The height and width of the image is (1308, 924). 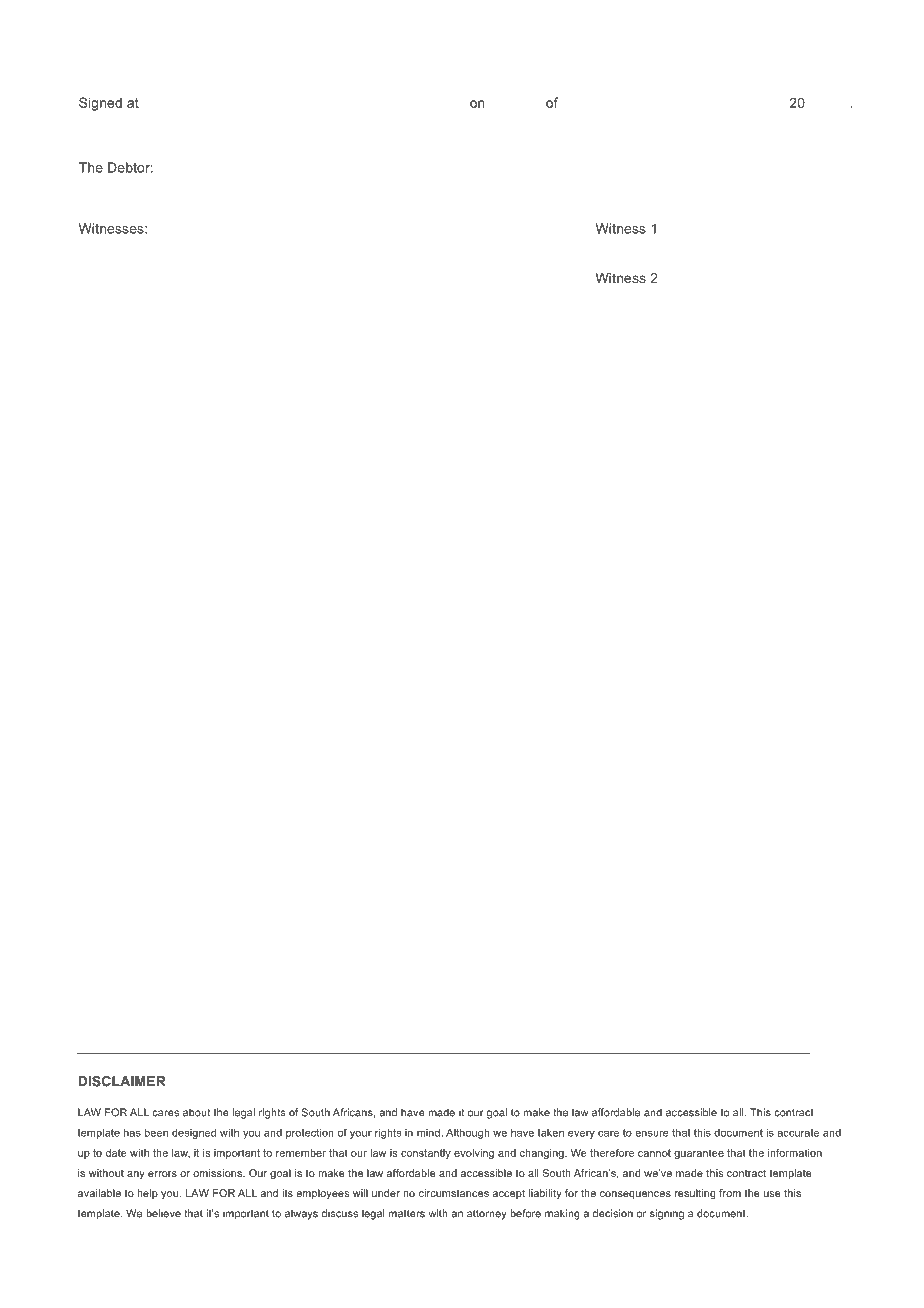 What do you see at coordinates (163, 1213) in the image?
I see `believe` at bounding box center [163, 1213].
